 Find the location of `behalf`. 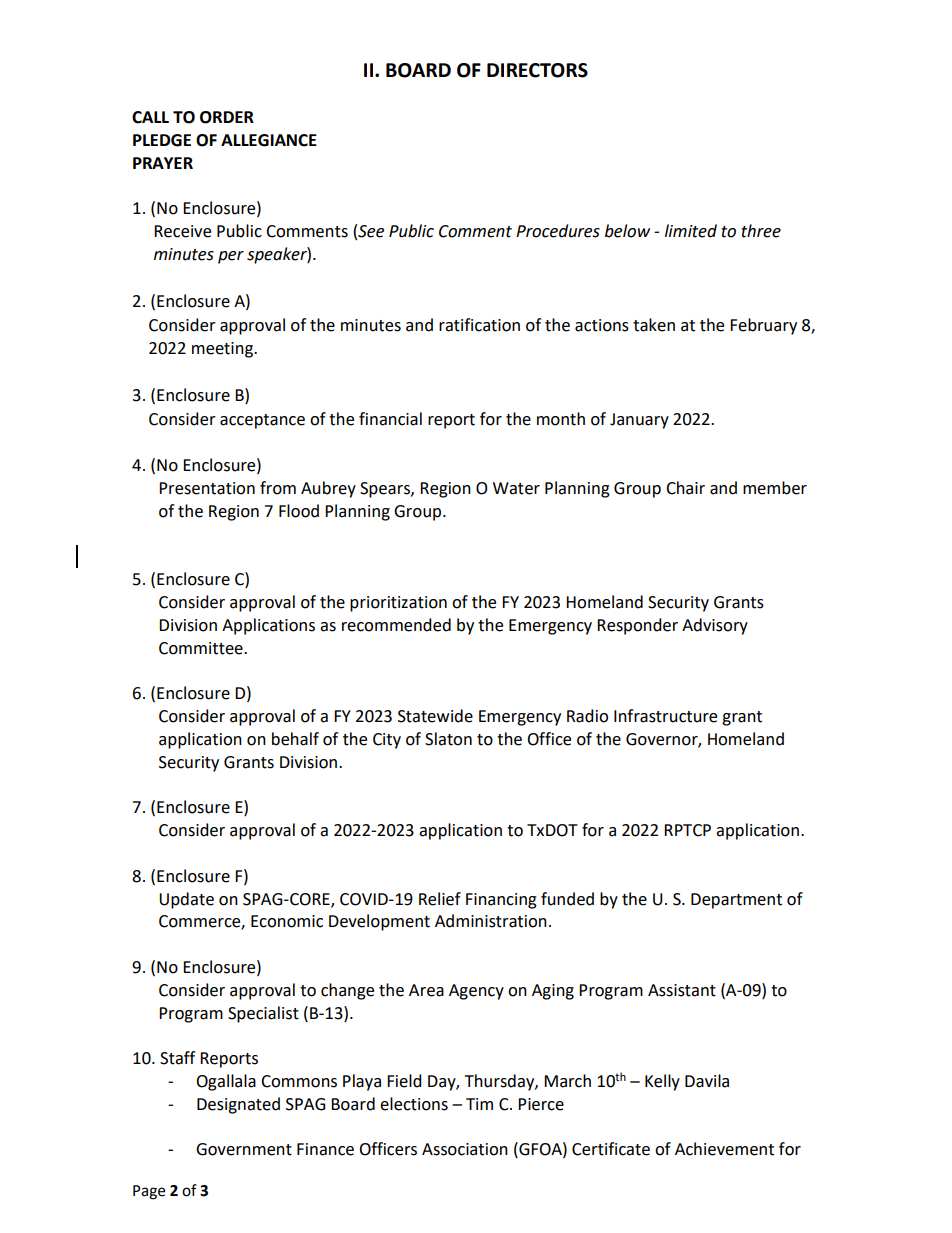

behalf is located at coordinates (295, 739).
